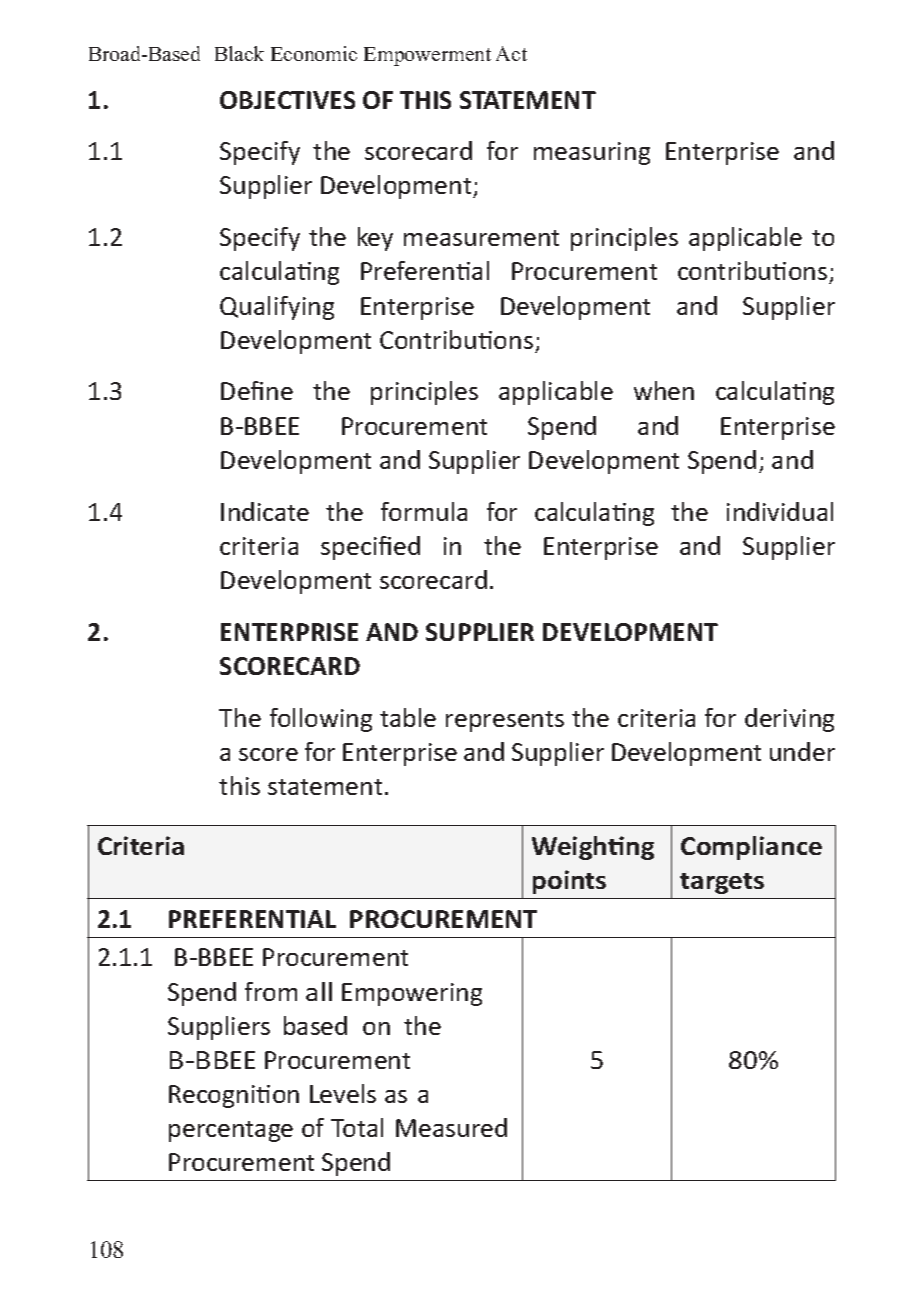 The width and height of the image is (924, 1303). I want to click on Indicate, so click(265, 511).
